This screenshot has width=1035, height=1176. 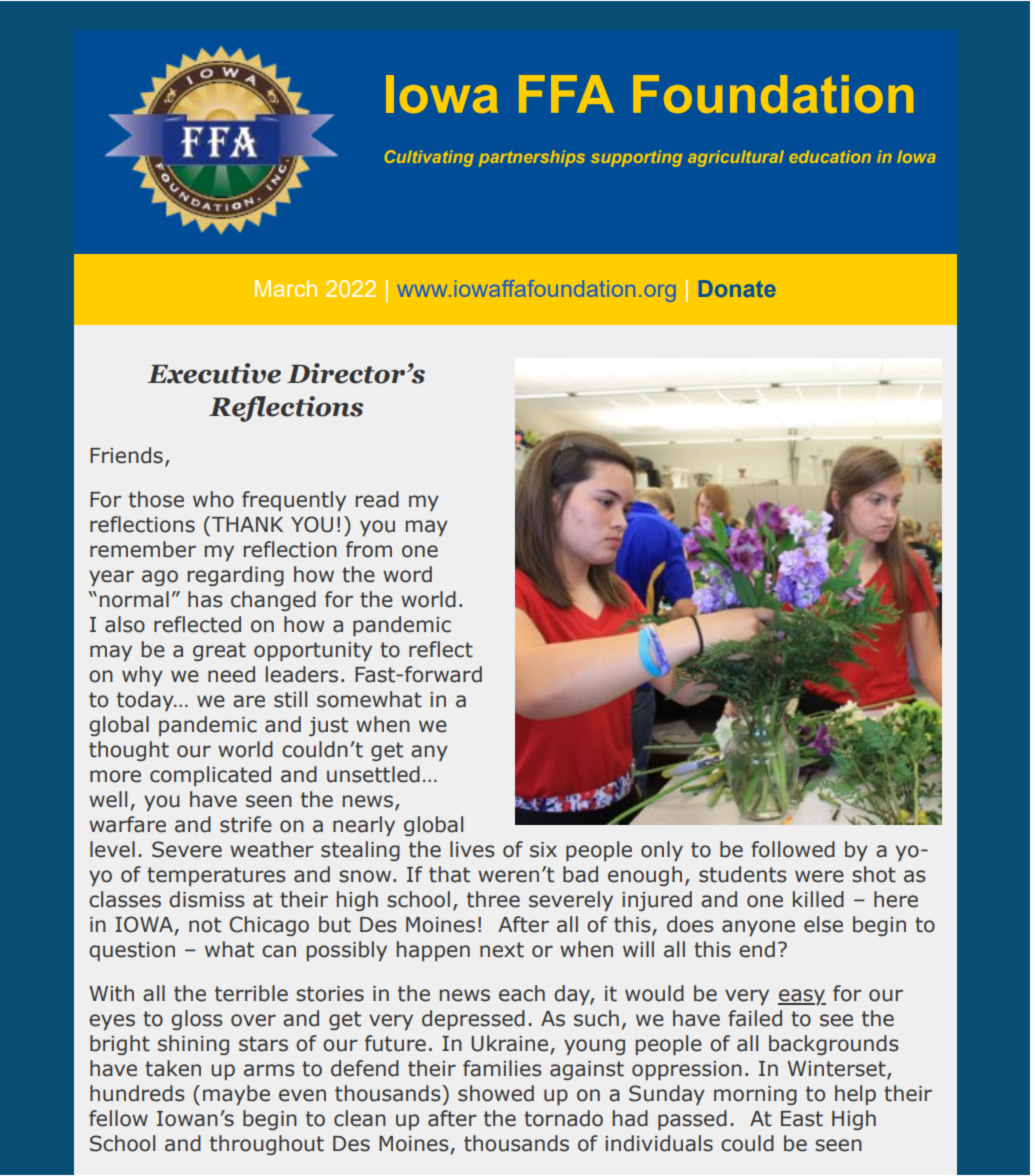 I want to click on followed, so click(x=793, y=849).
